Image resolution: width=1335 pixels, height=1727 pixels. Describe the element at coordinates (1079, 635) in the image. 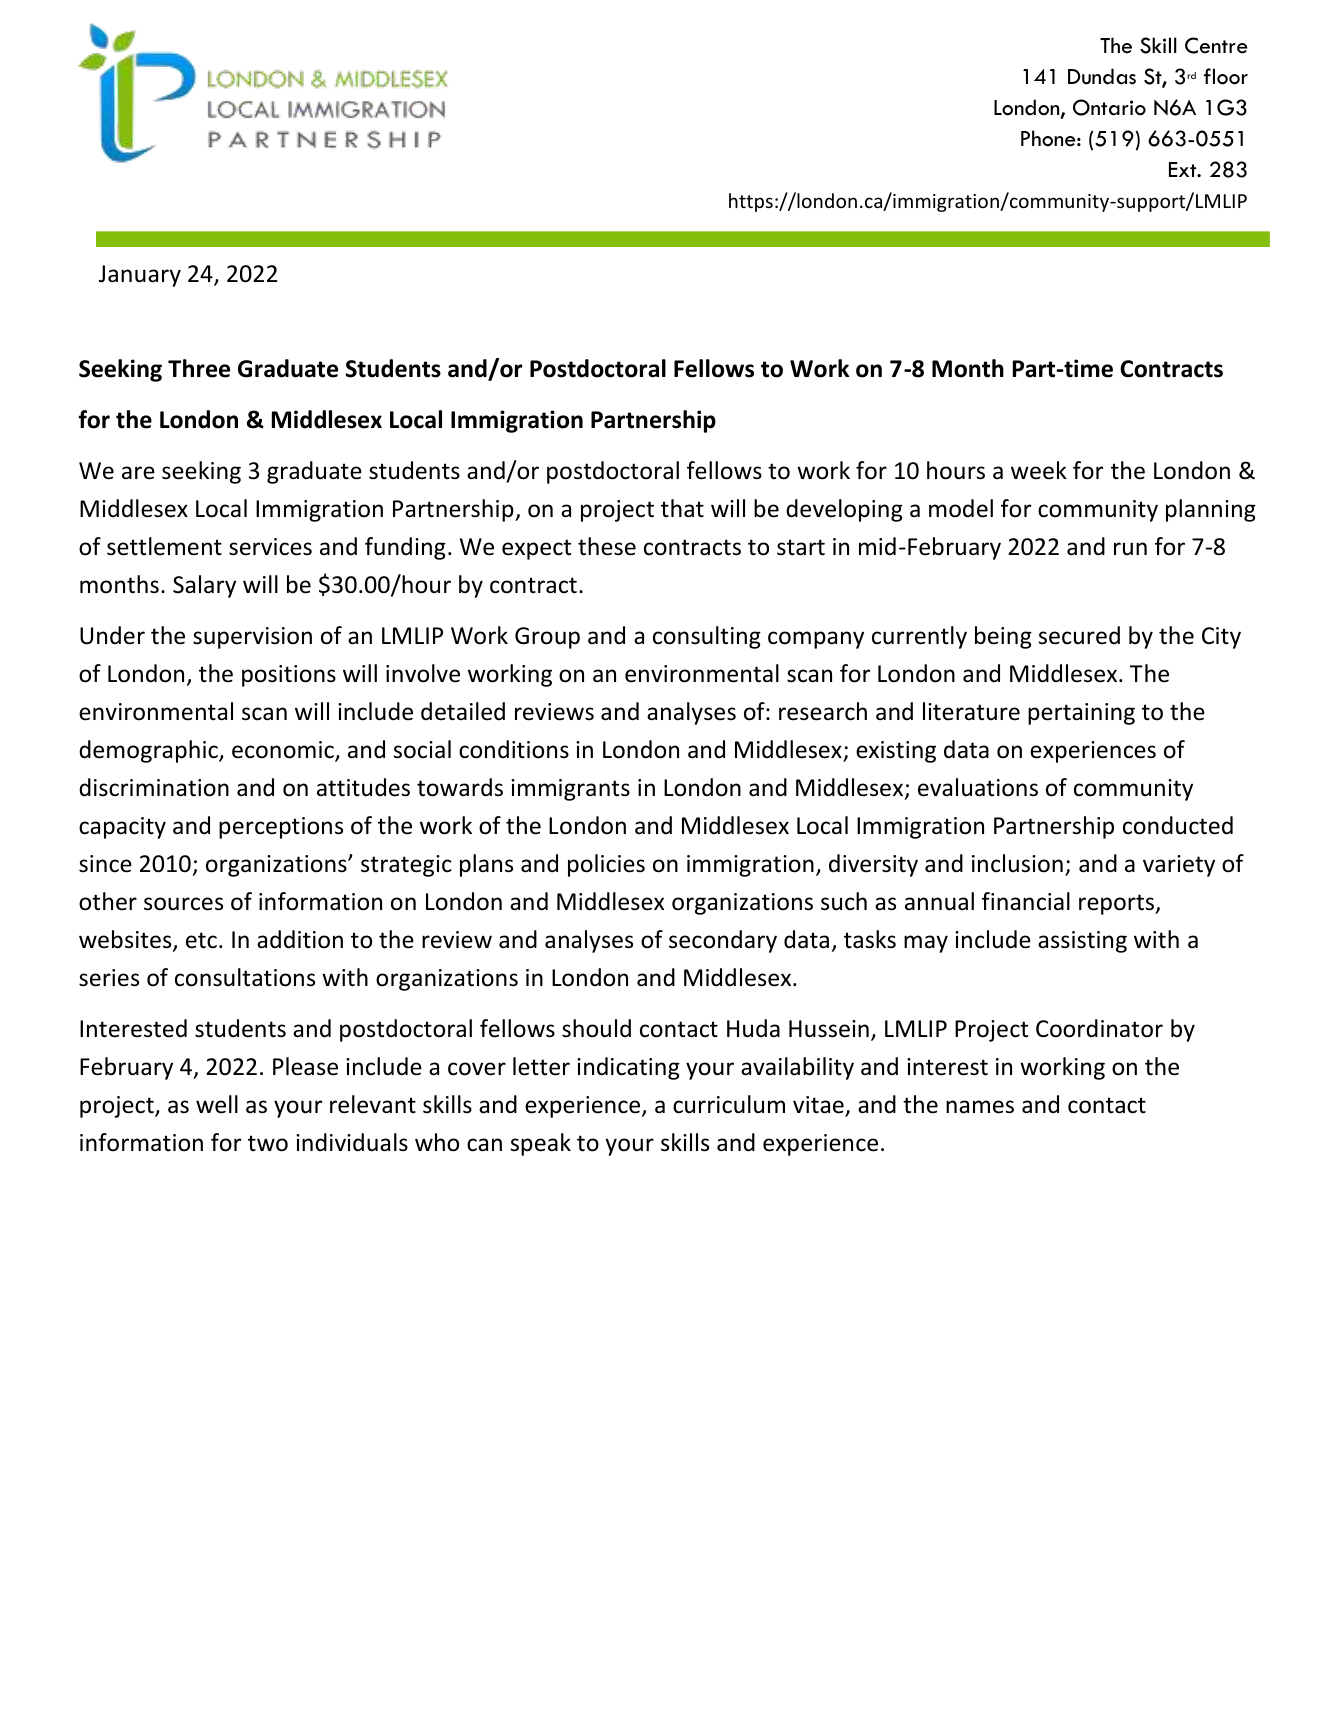

I see `secured` at that location.
